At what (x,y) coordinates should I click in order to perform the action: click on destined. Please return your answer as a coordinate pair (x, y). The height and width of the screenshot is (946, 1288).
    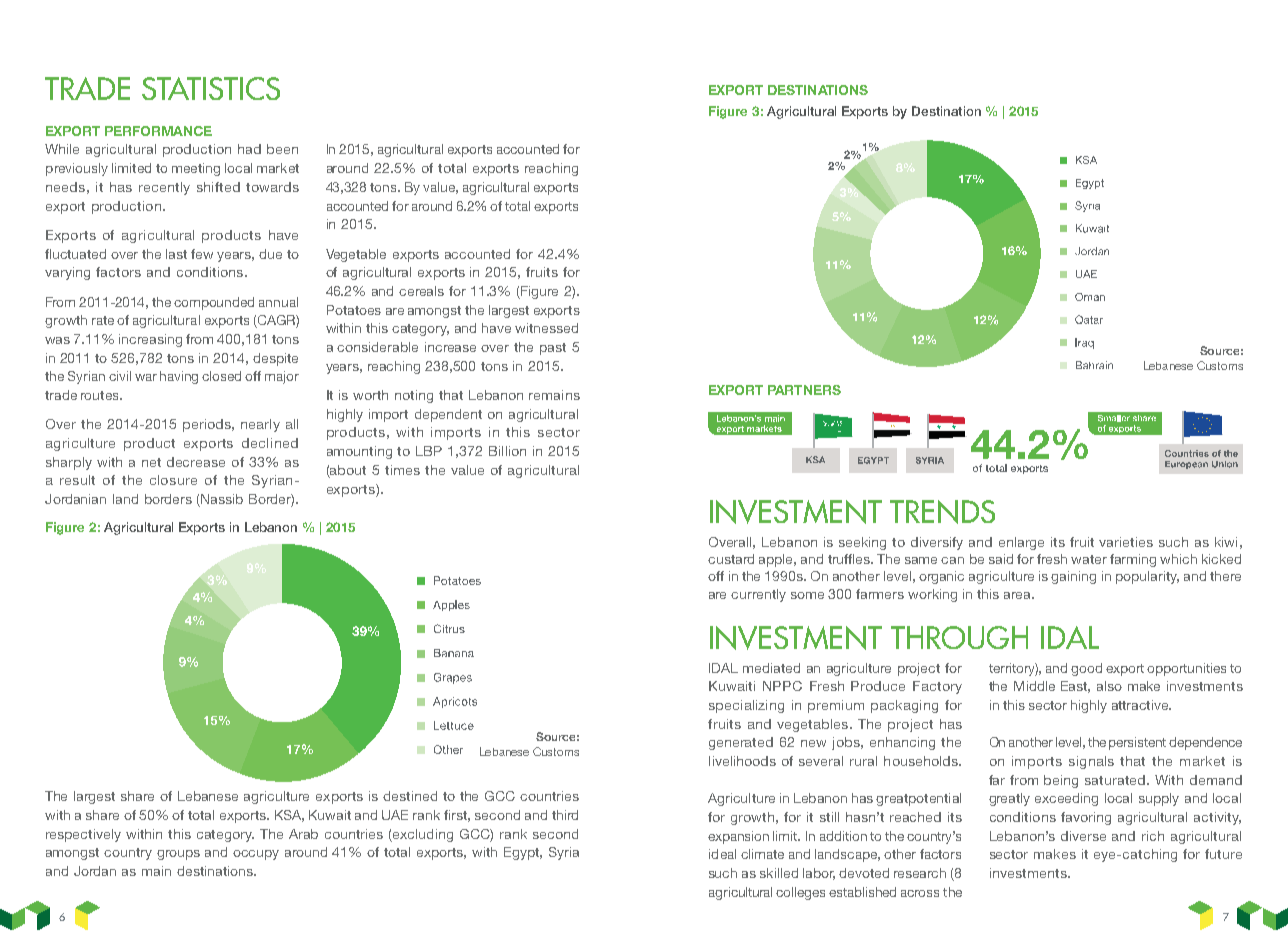
    Looking at the image, I should click on (410, 796).
